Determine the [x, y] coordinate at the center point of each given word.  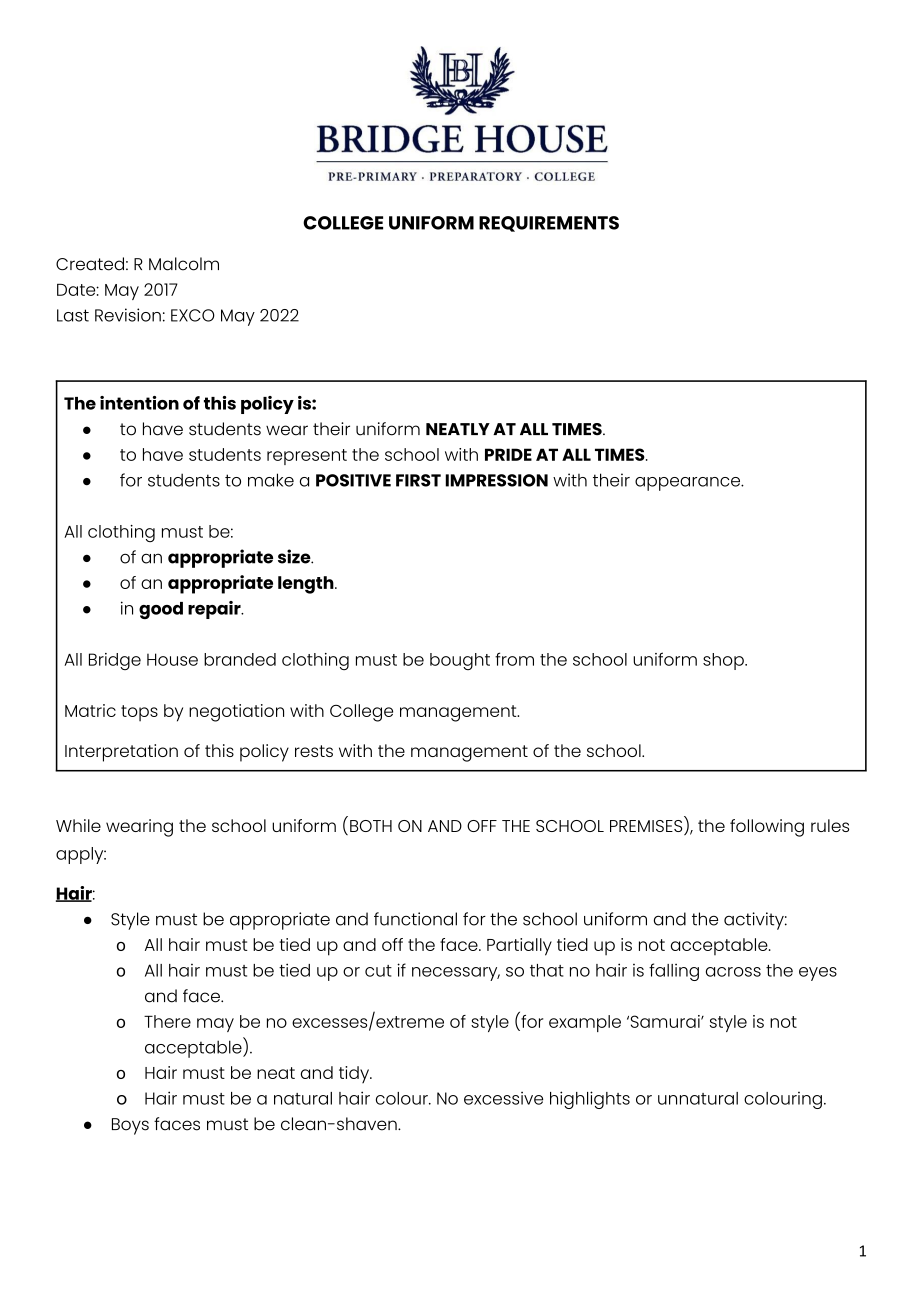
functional [415, 919]
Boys [130, 1126]
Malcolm [184, 264]
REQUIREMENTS [549, 224]
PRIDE [508, 454]
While [78, 825]
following [767, 828]
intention [139, 403]
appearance [688, 484]
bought [460, 661]
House [172, 659]
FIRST [418, 480]
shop [724, 661]
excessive [503, 1098]
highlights [590, 1100]
